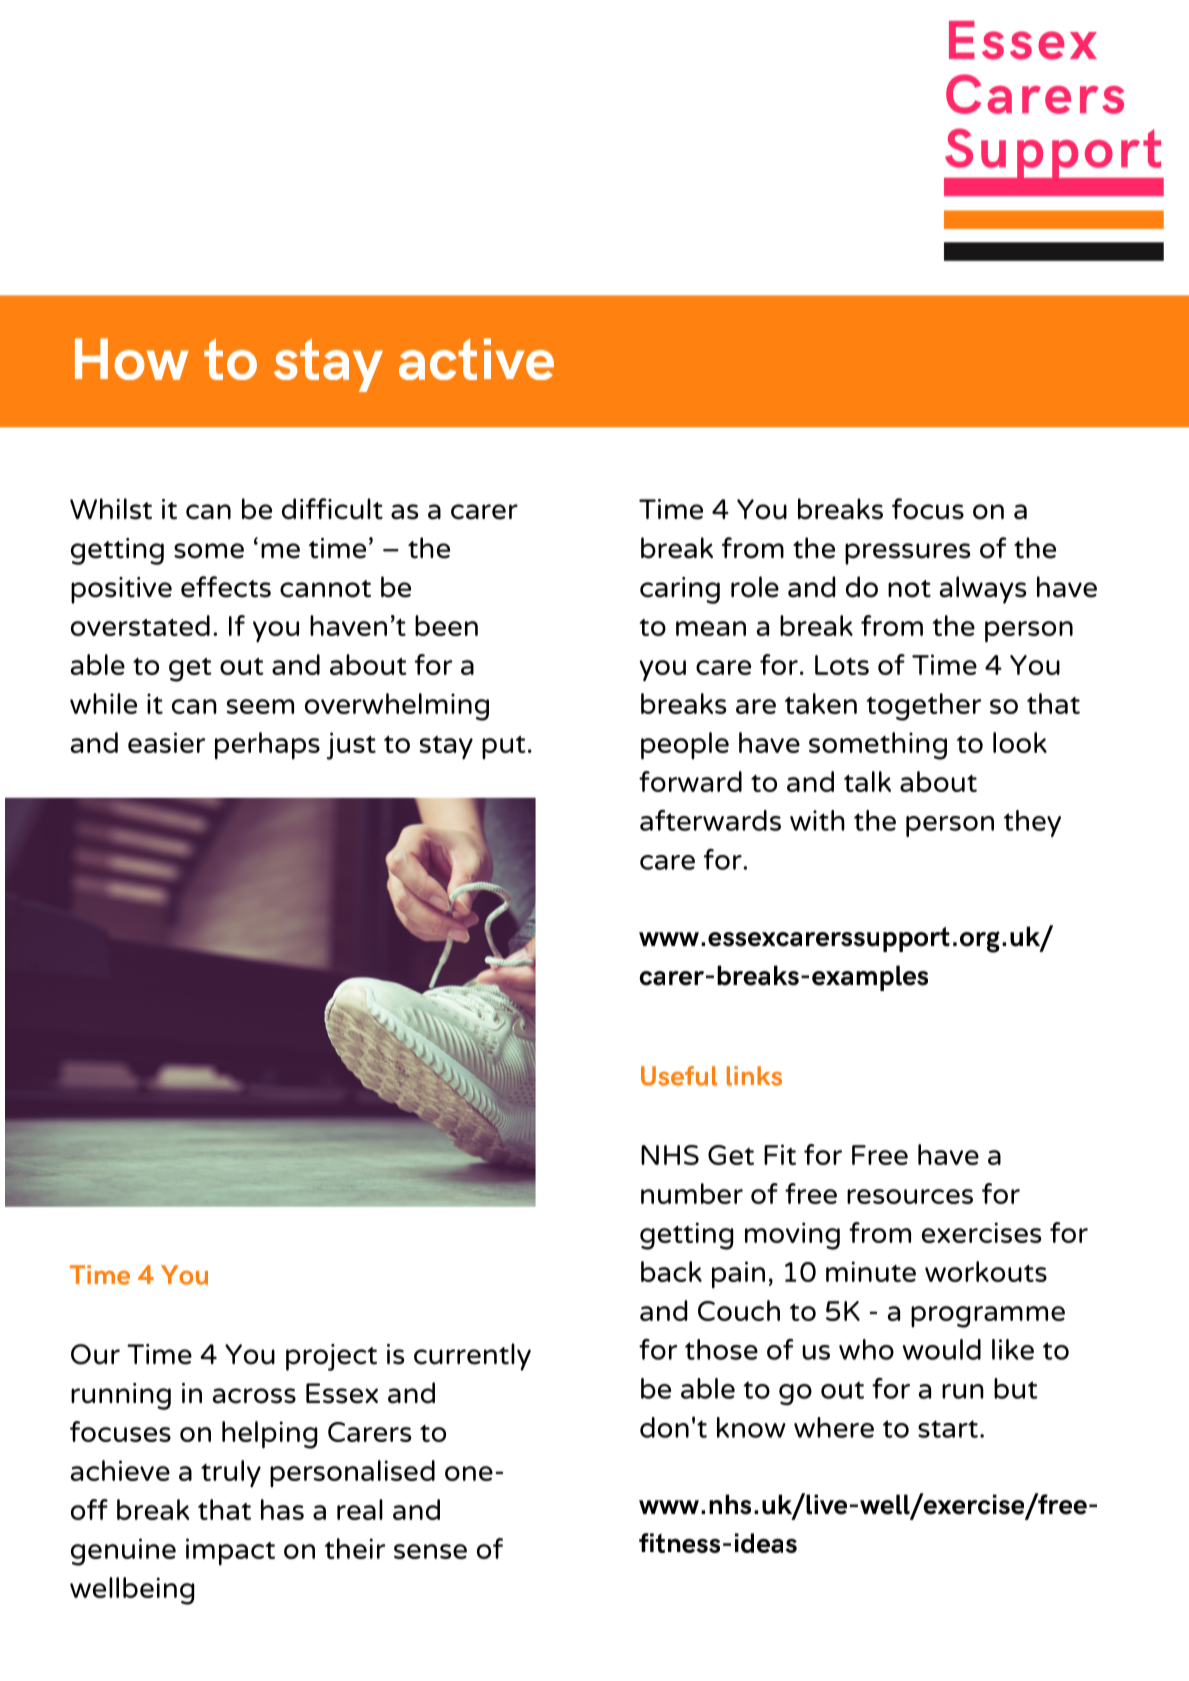 The width and height of the screenshot is (1189, 1681). Describe the element at coordinates (476, 359) in the screenshot. I see `active` at that location.
